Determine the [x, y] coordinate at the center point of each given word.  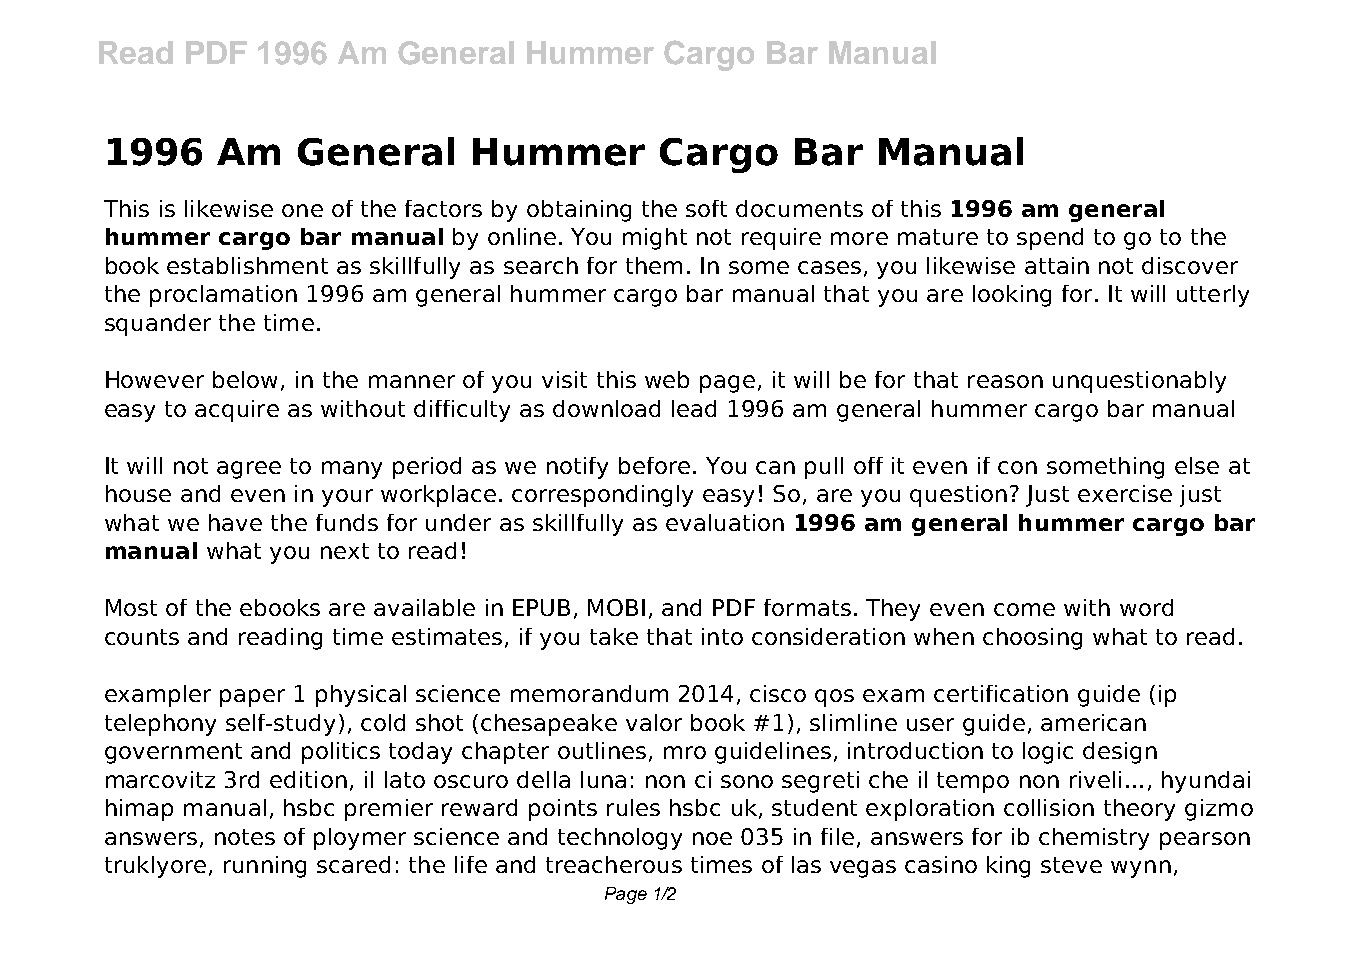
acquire [237, 411]
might [655, 239]
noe [712, 838]
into [722, 636]
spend [1050, 239]
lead [694, 408]
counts [142, 637]
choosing [1032, 639]
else [1197, 465]
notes [245, 837]
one [302, 210]
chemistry [1094, 839]
